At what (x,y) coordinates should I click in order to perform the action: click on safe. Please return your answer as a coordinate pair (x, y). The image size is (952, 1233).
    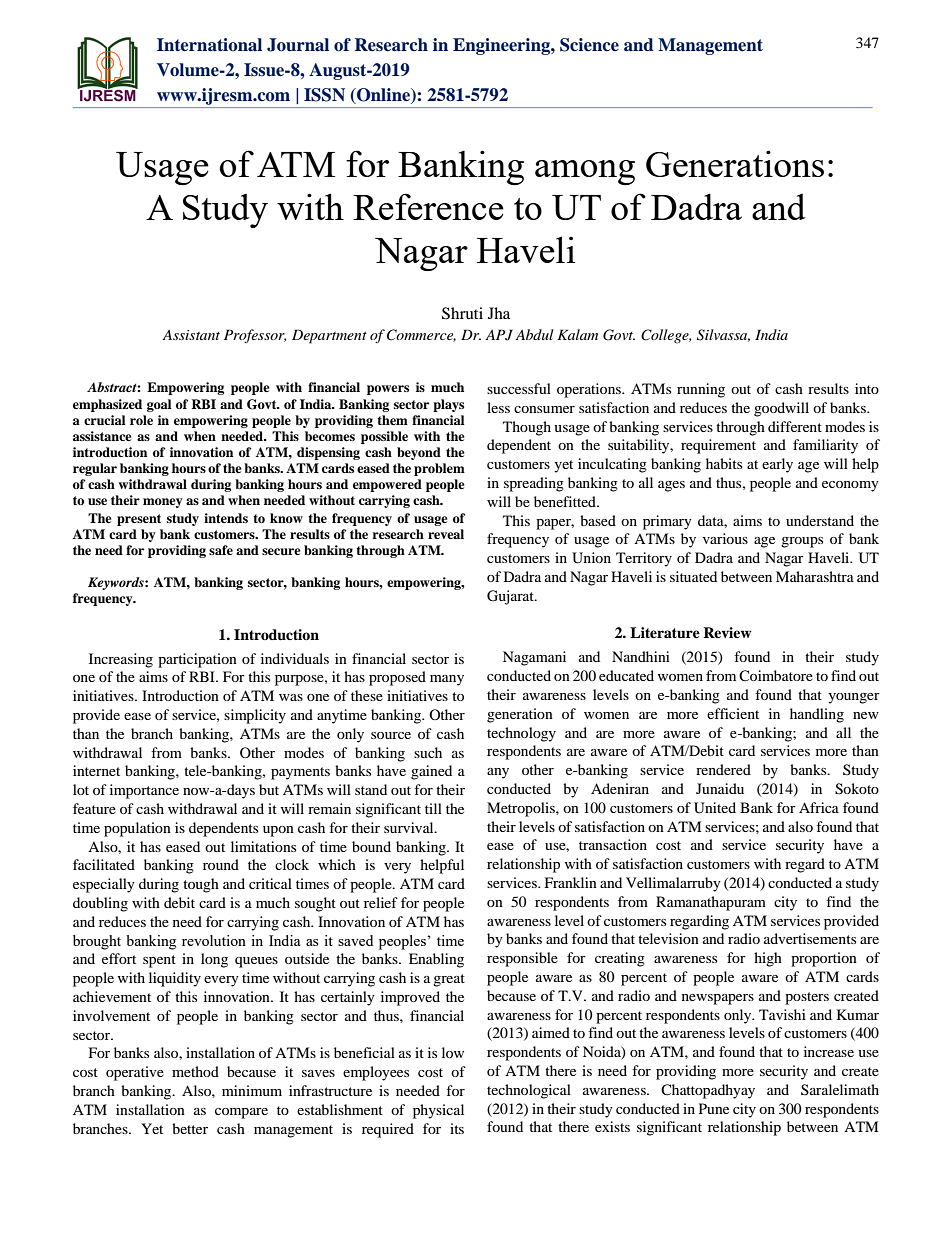
    Looking at the image, I should click on (221, 550).
